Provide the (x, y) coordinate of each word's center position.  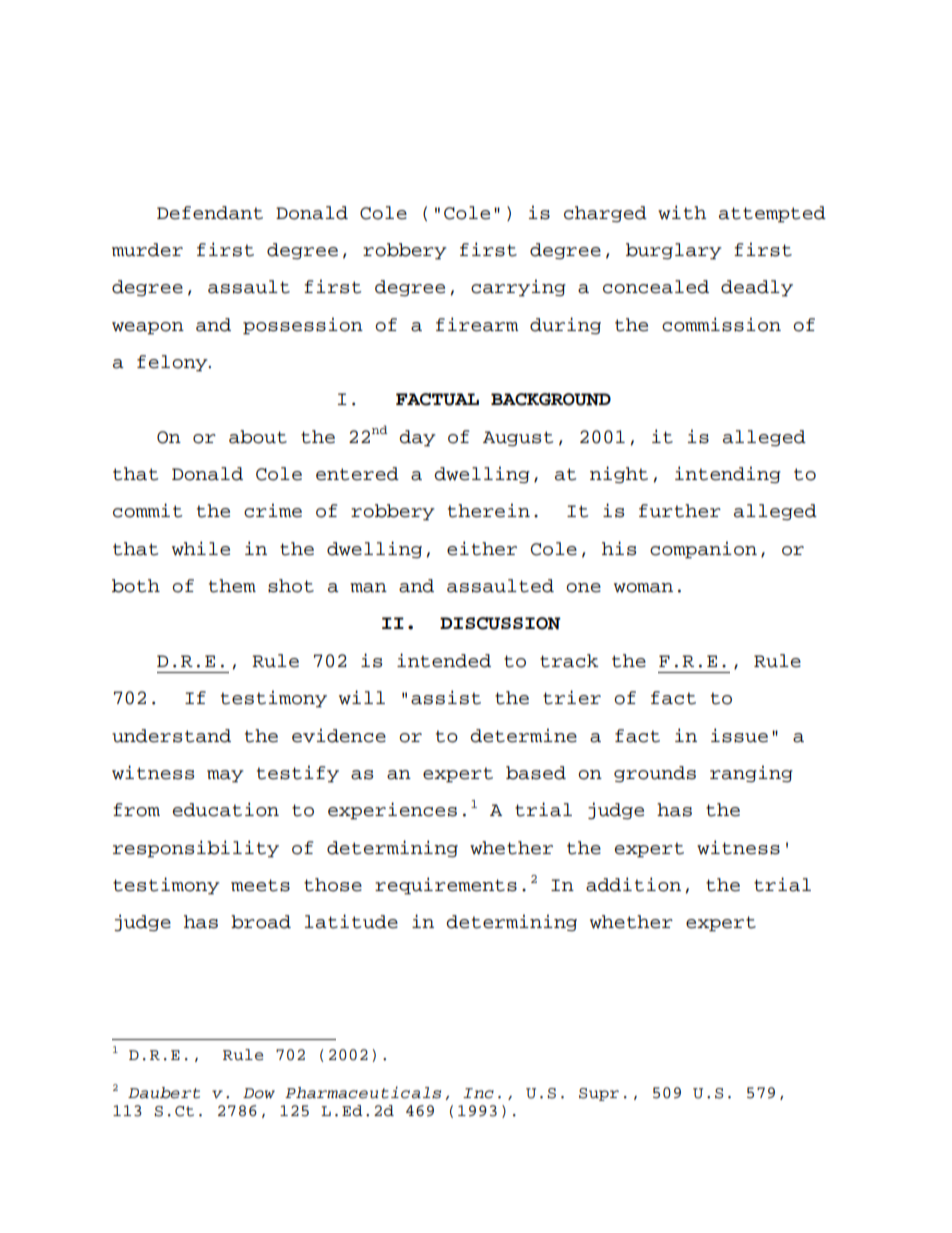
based (536, 773)
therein (489, 510)
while (201, 548)
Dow (259, 1093)
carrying (518, 288)
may (225, 776)
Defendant (210, 213)
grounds (655, 774)
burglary (674, 251)
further (680, 511)
